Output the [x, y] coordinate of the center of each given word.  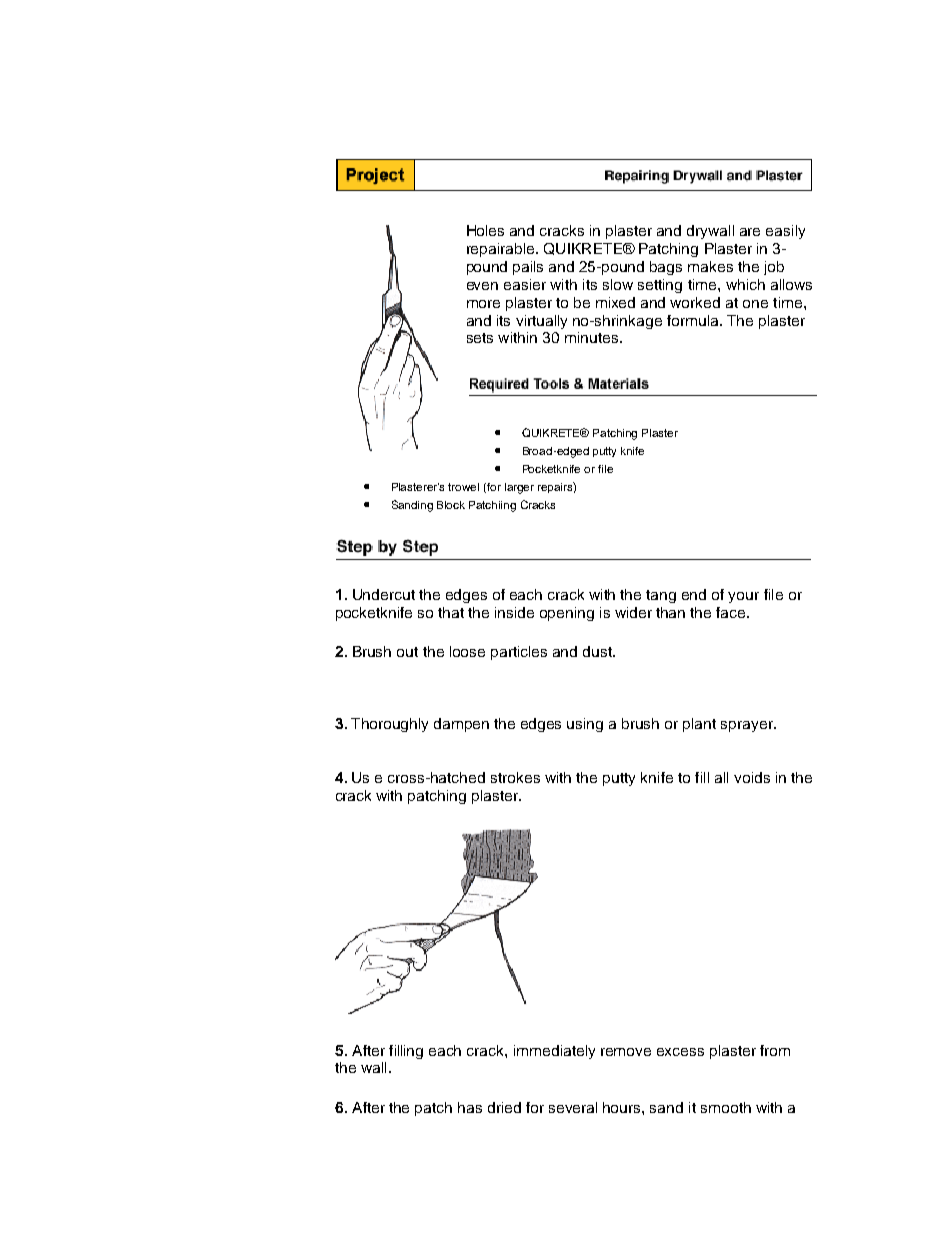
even [482, 286]
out [407, 652]
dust [599, 651]
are [750, 232]
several [573, 1107]
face [732, 612]
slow [618, 284]
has [470, 1107]
